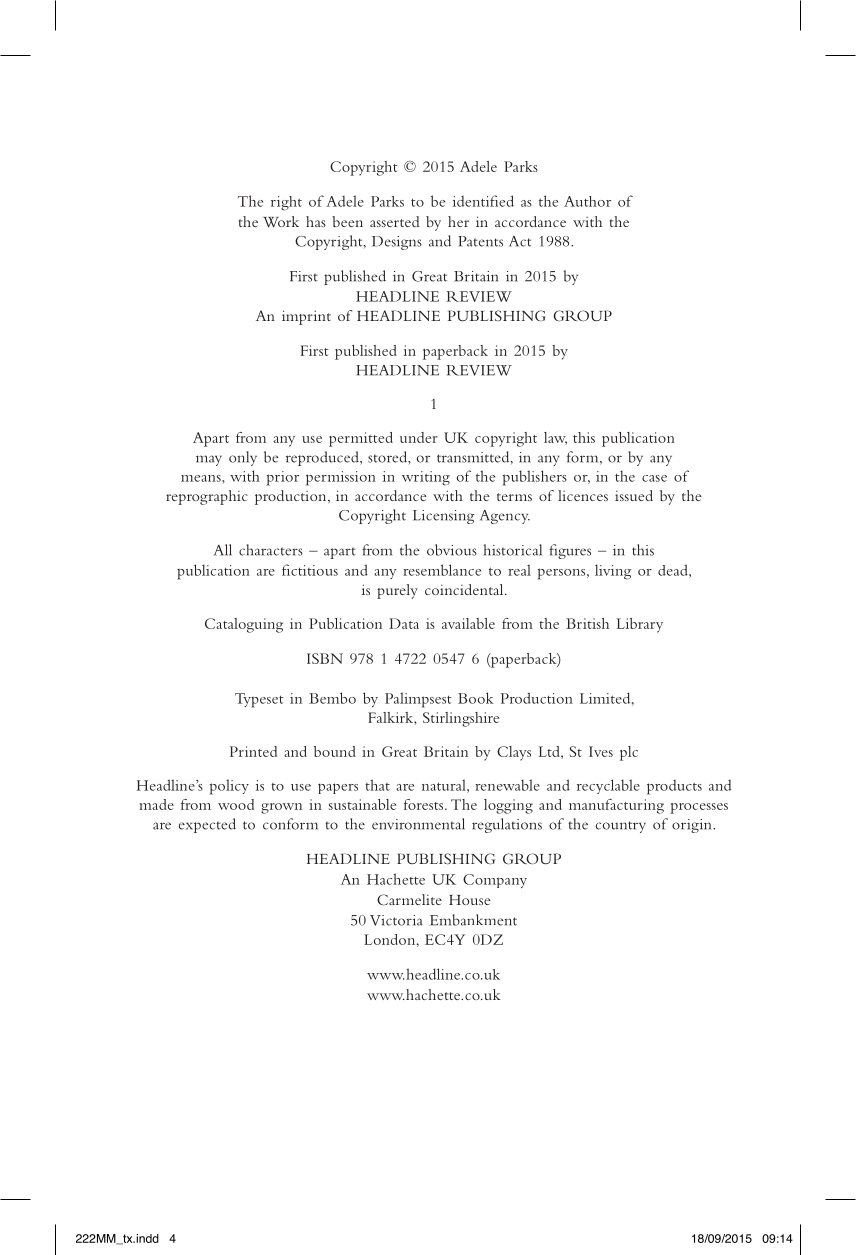 The width and height of the image is (856, 1255). I want to click on may, so click(209, 460).
